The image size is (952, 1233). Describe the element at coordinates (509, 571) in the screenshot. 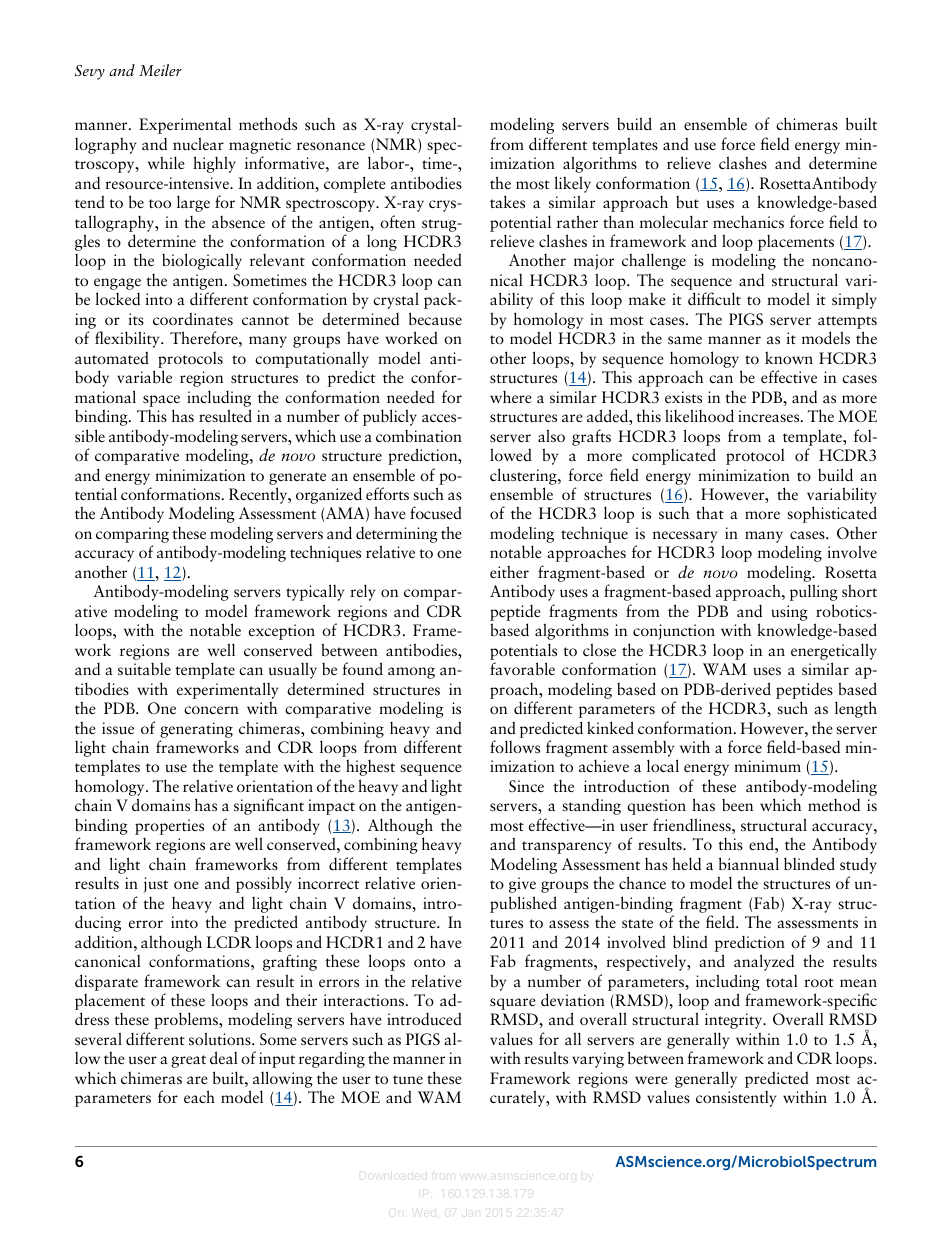

I see `either` at that location.
